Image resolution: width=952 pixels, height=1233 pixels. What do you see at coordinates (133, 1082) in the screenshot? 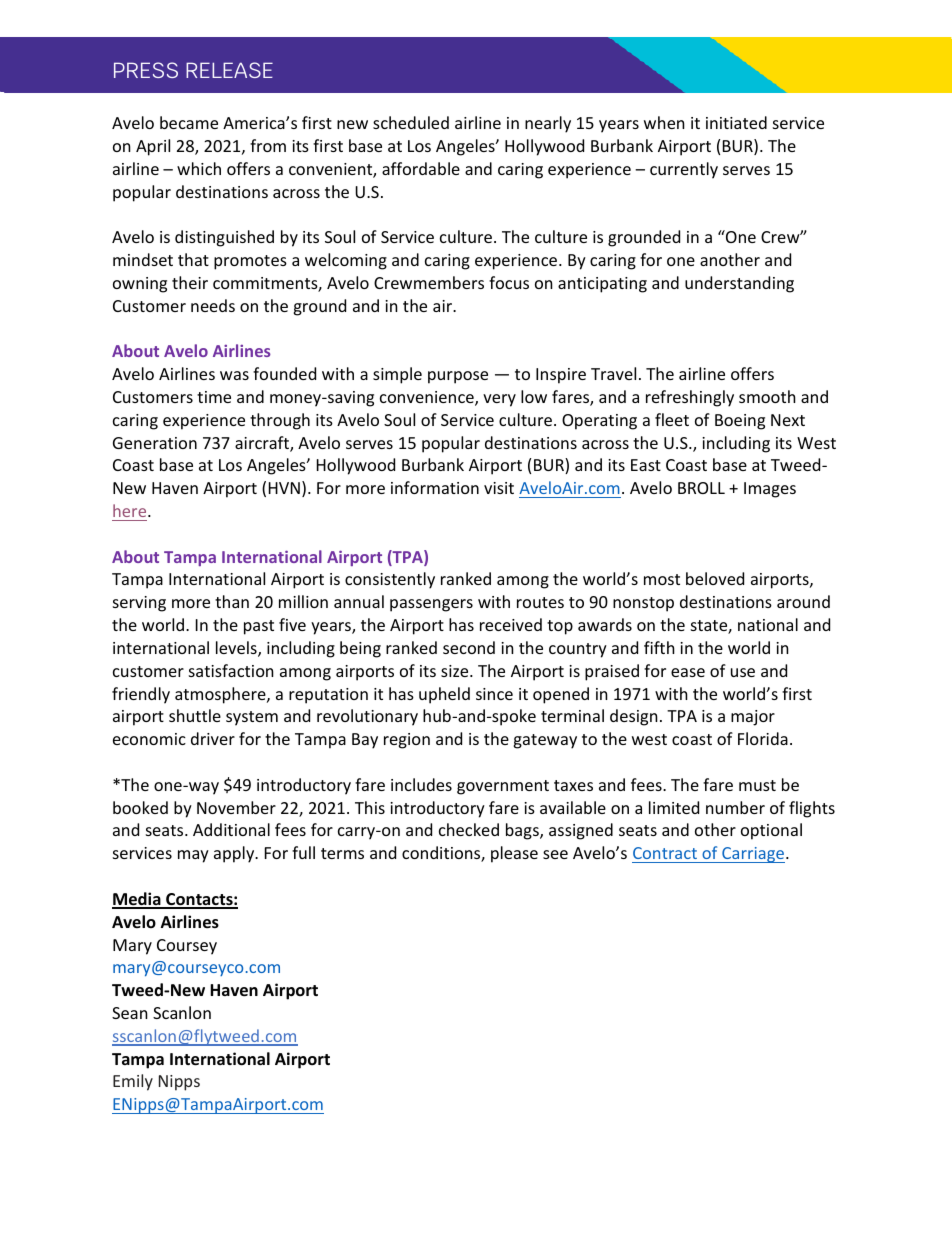
I see `Emily` at bounding box center [133, 1082].
